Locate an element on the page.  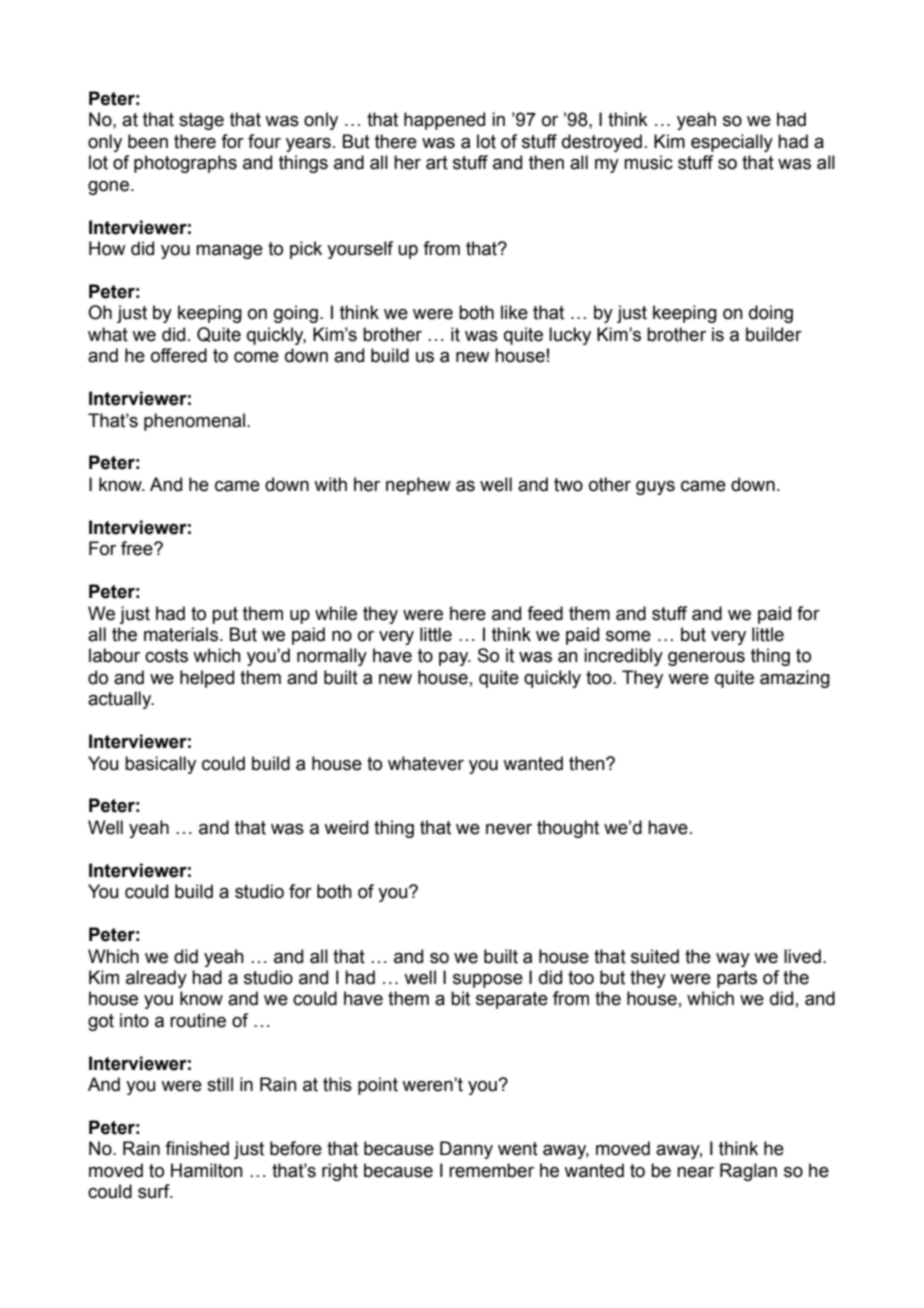
costs is located at coordinates (166, 656).
